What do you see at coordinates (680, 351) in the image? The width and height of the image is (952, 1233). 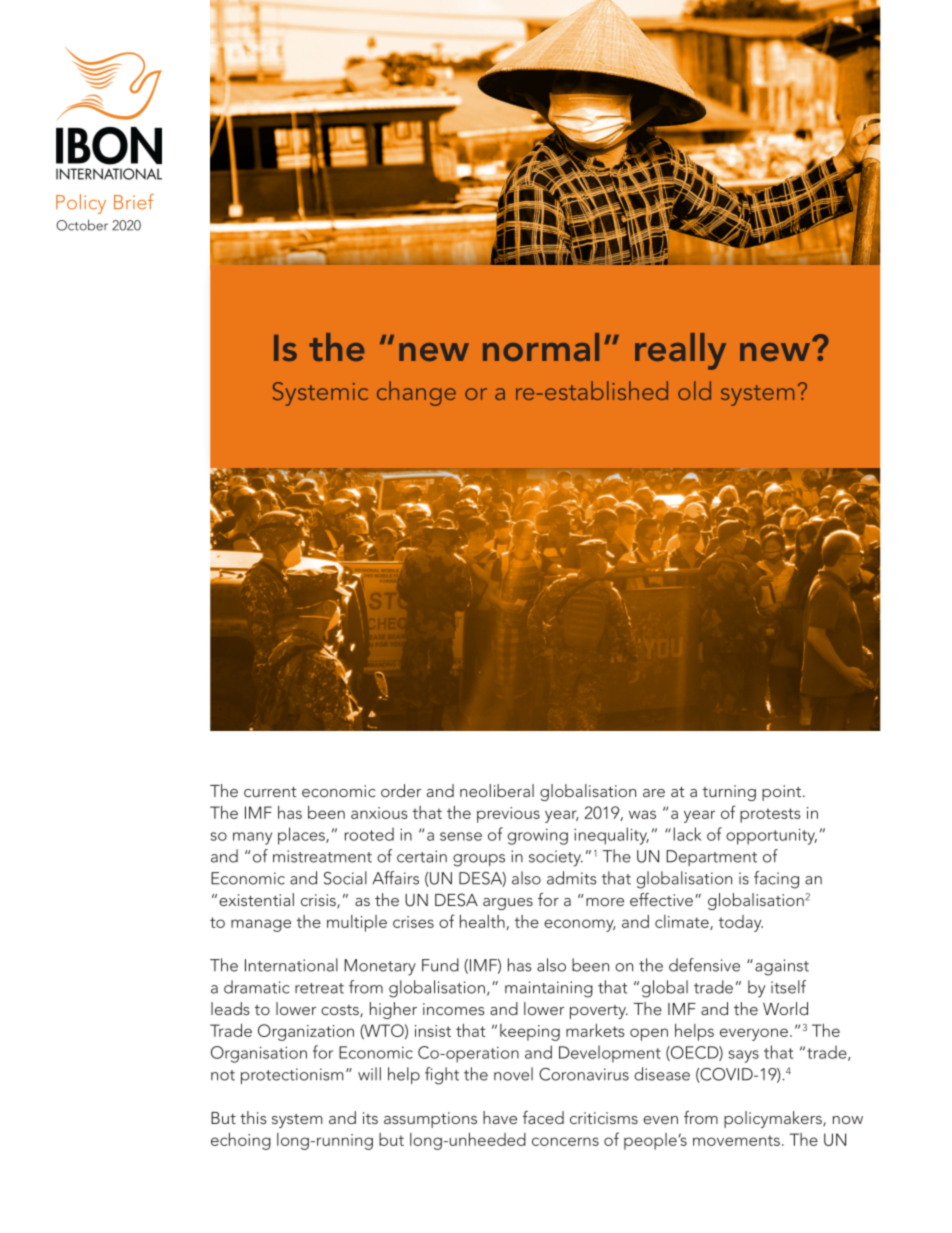 I see `really` at bounding box center [680, 351].
